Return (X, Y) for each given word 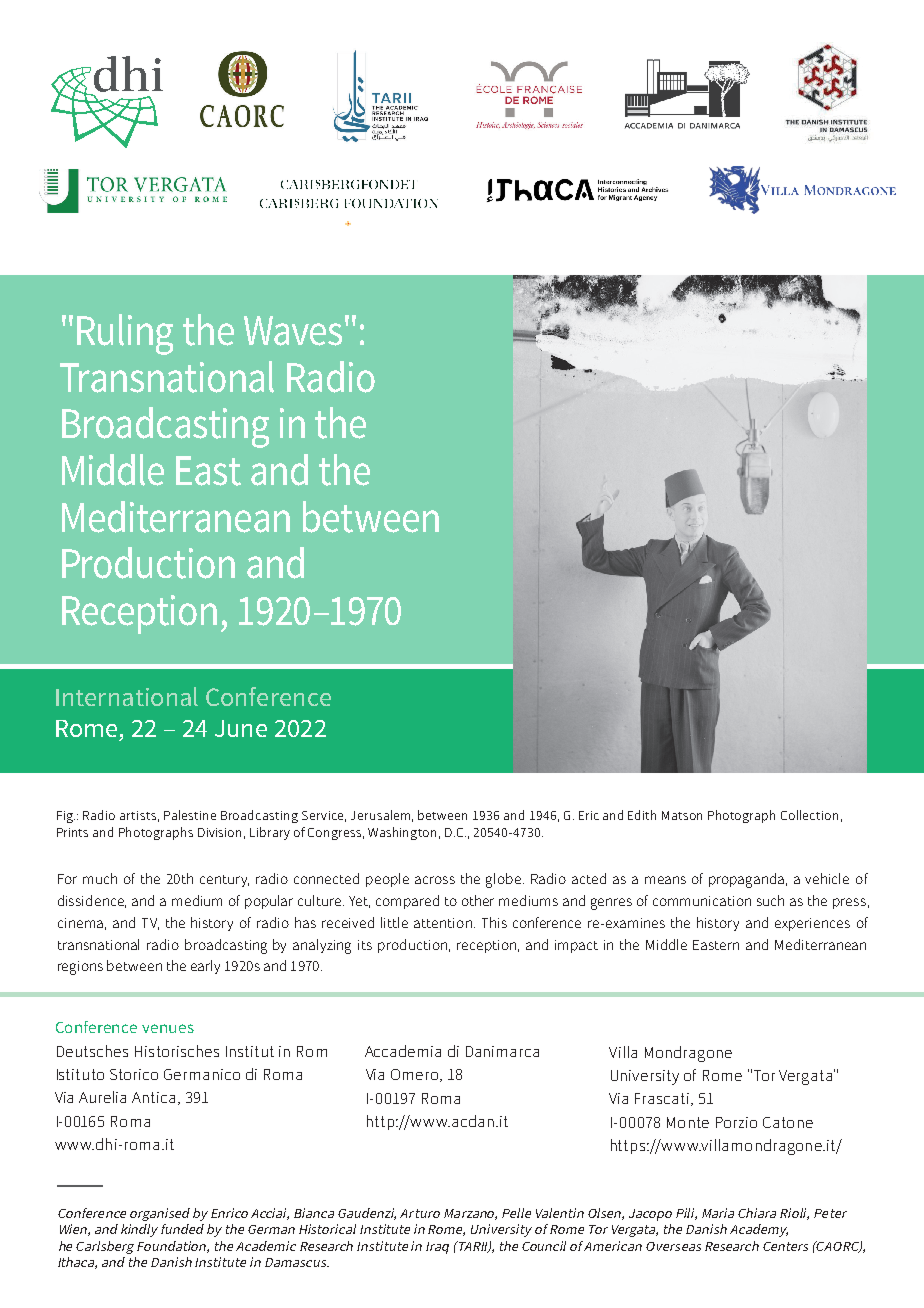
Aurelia (102, 1097)
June (241, 728)
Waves (293, 331)
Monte (688, 1122)
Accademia (403, 1051)
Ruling (125, 334)
